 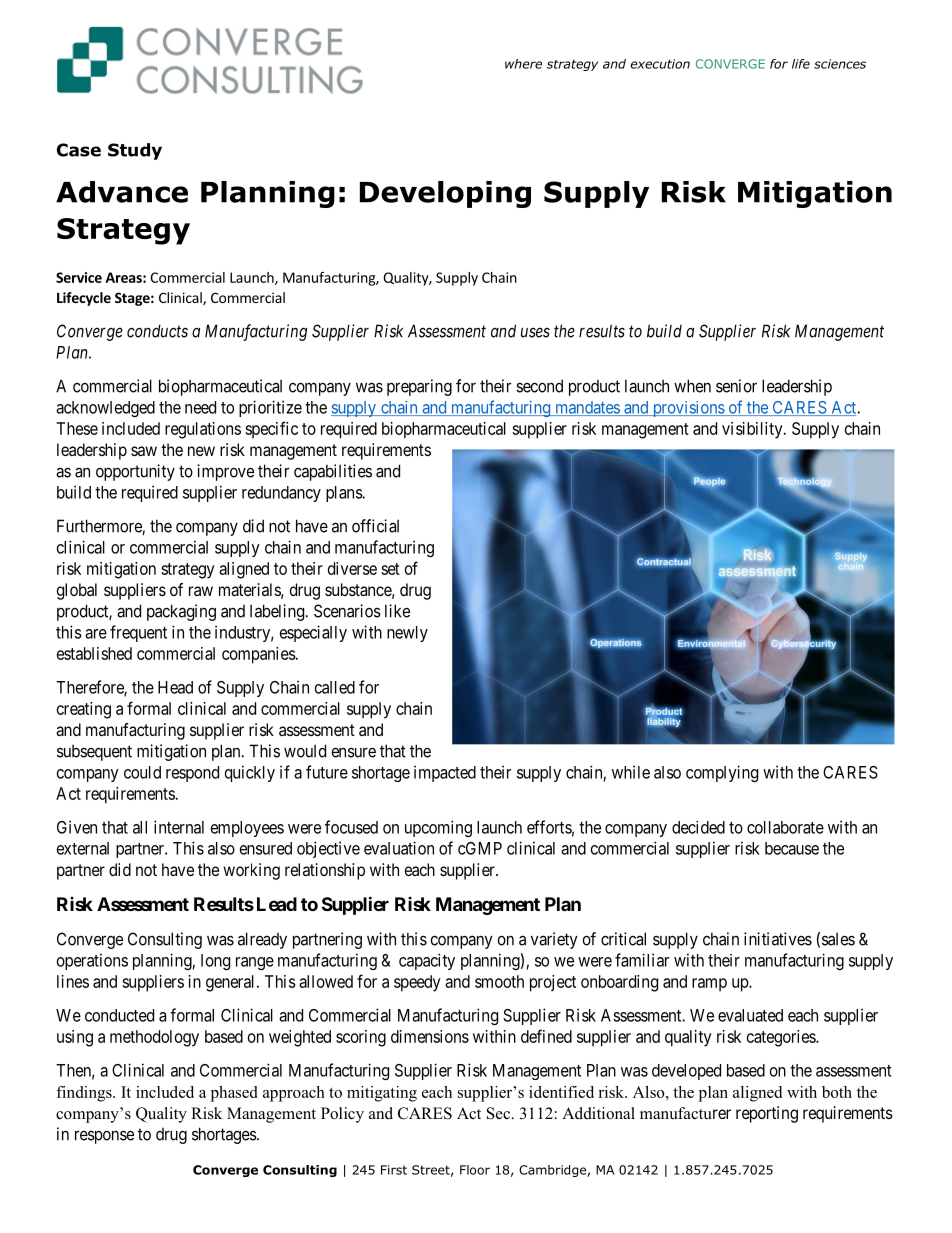 I want to click on complying, so click(x=722, y=773).
